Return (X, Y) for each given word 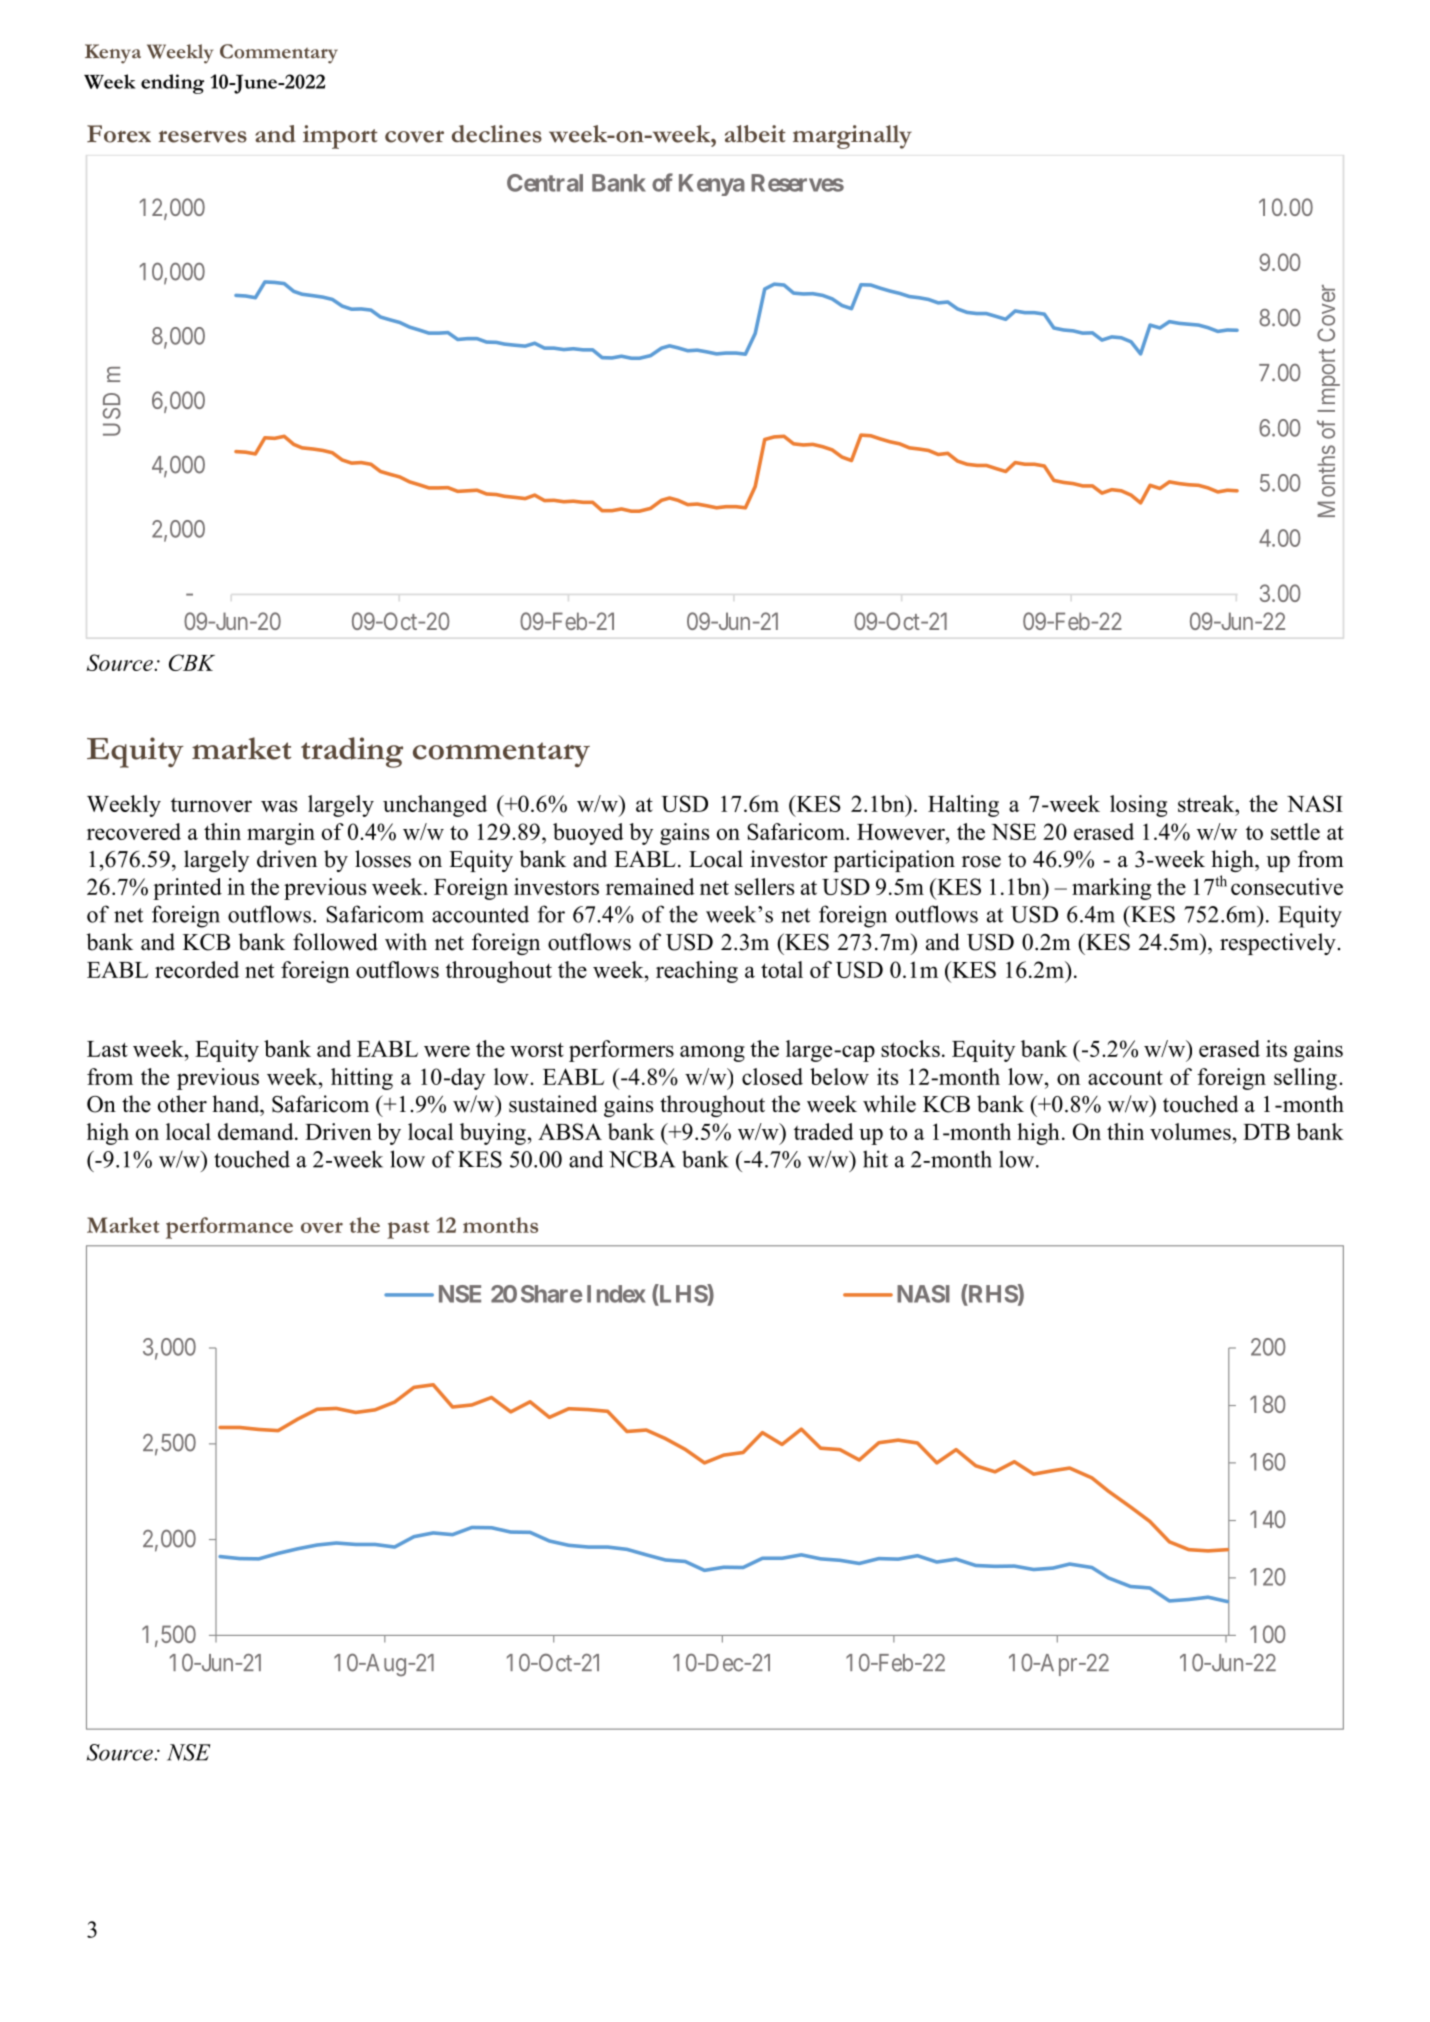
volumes (1190, 1131)
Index (616, 1294)
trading (352, 752)
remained (650, 886)
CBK (192, 662)
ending (172, 84)
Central (545, 183)
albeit (755, 134)
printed (187, 889)
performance (229, 1228)
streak (1207, 803)
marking (1111, 889)
